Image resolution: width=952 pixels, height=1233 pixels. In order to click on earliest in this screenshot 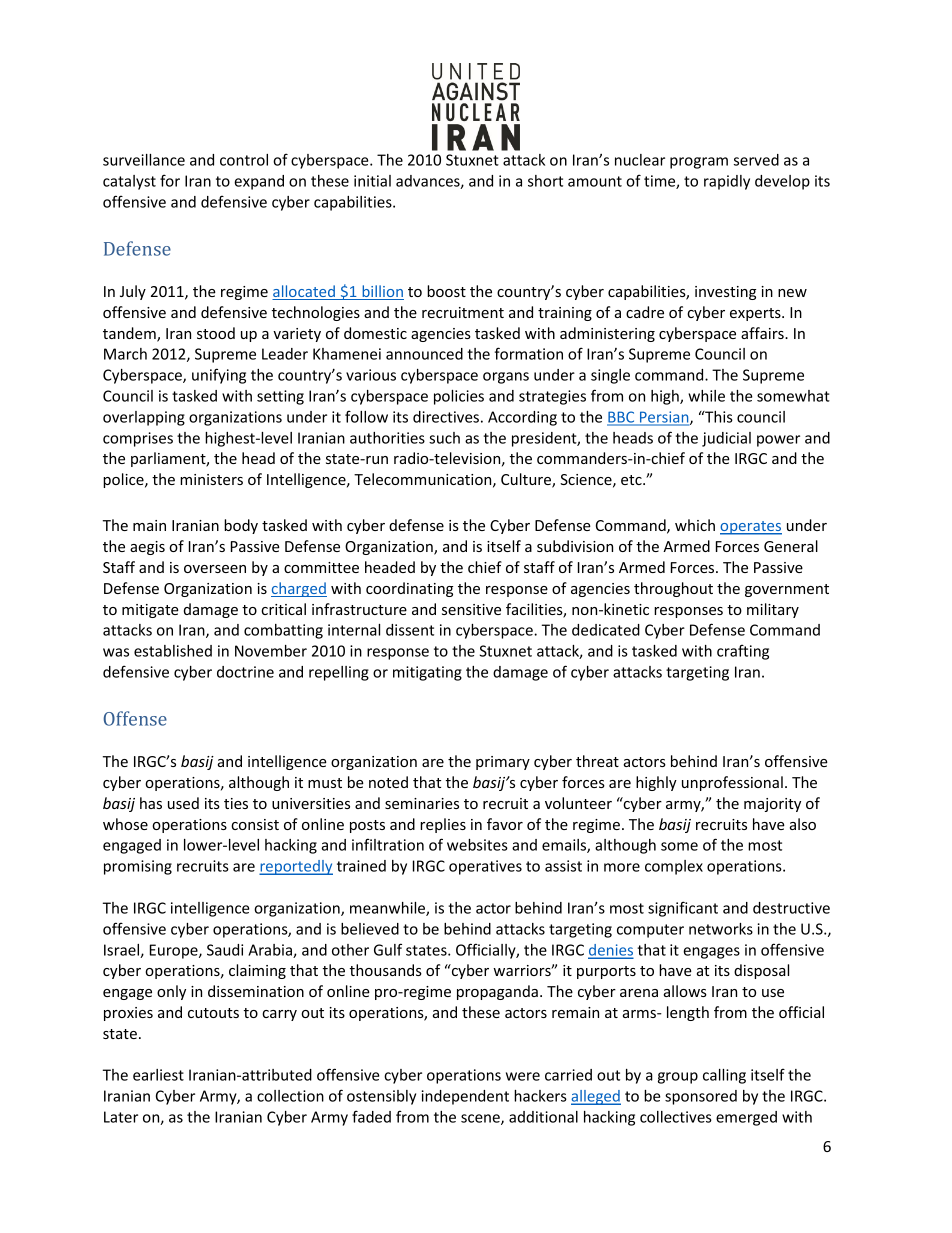, I will do `click(158, 1075)`.
